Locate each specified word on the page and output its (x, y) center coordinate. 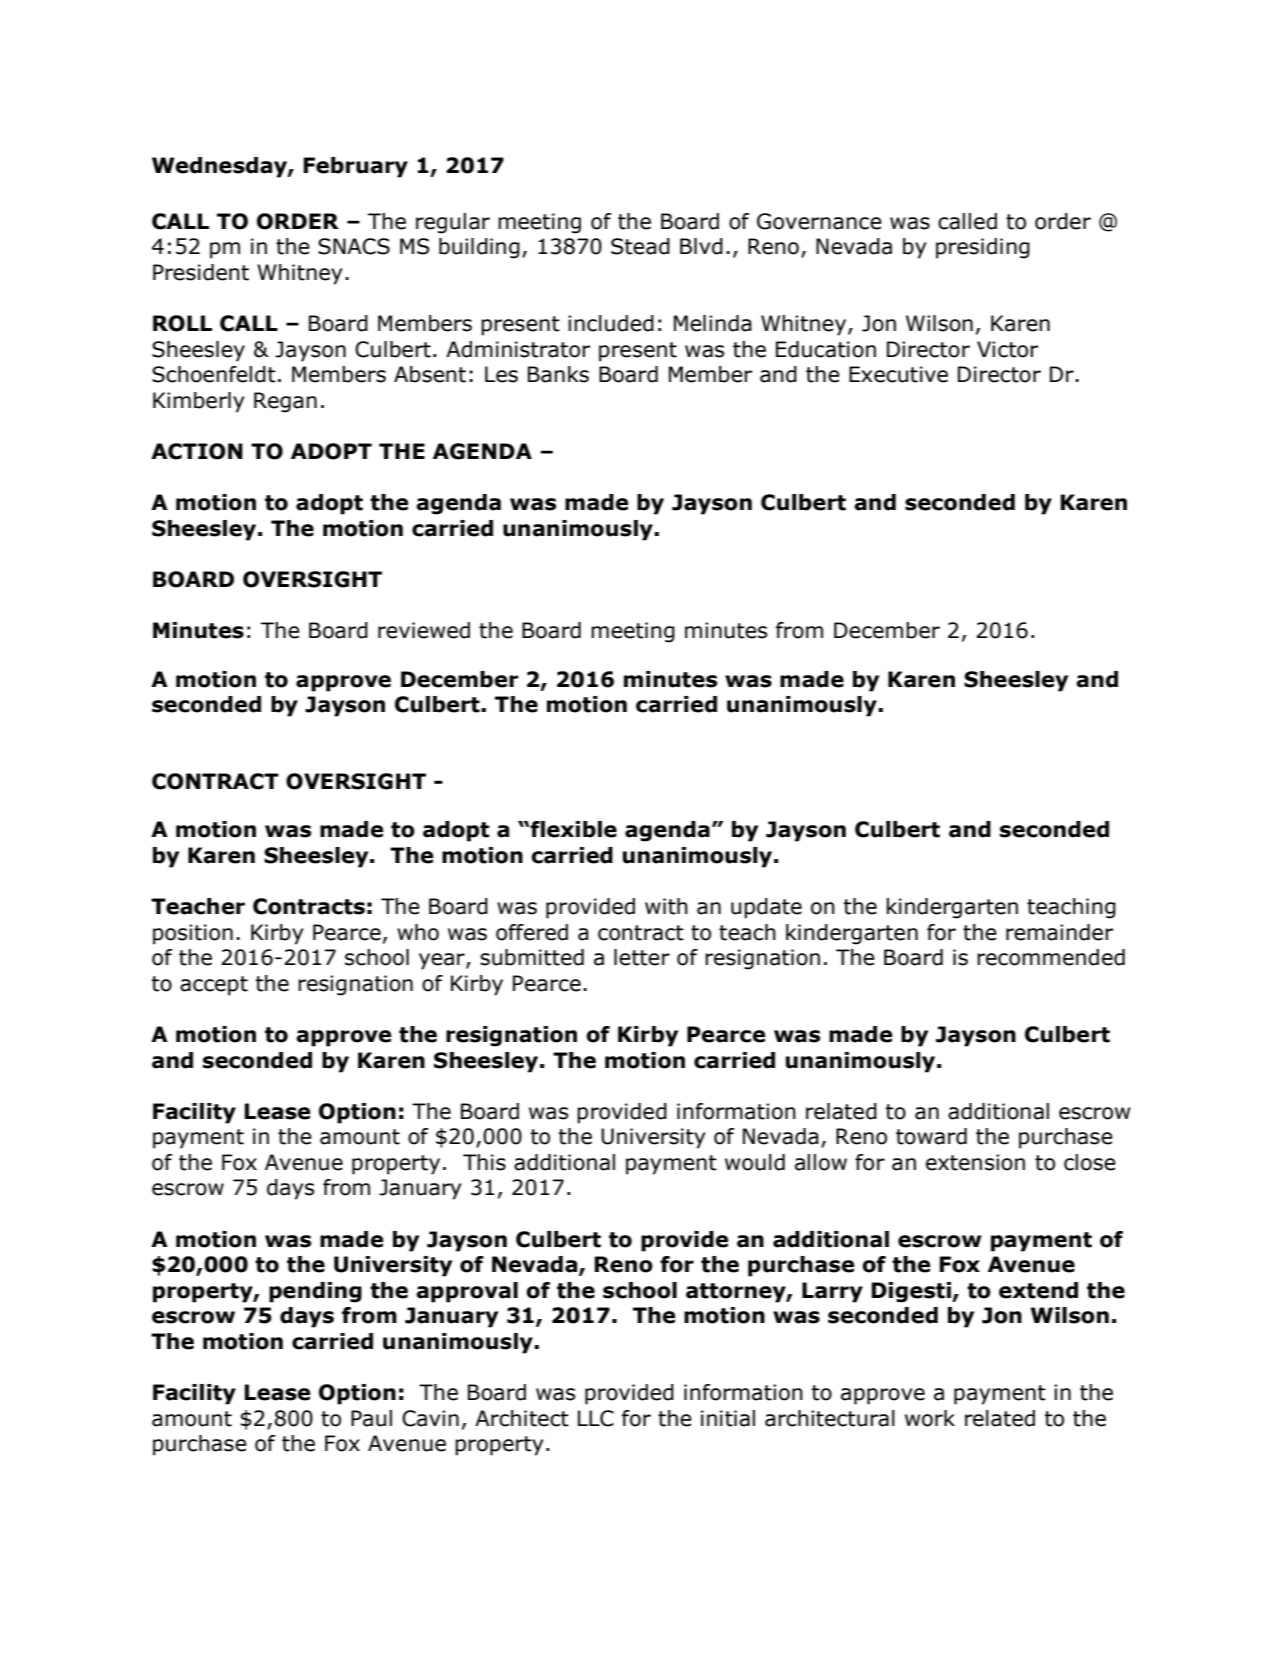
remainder (1059, 932)
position (193, 934)
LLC (596, 1418)
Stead (640, 246)
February (356, 167)
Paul (371, 1418)
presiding (983, 248)
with (666, 906)
